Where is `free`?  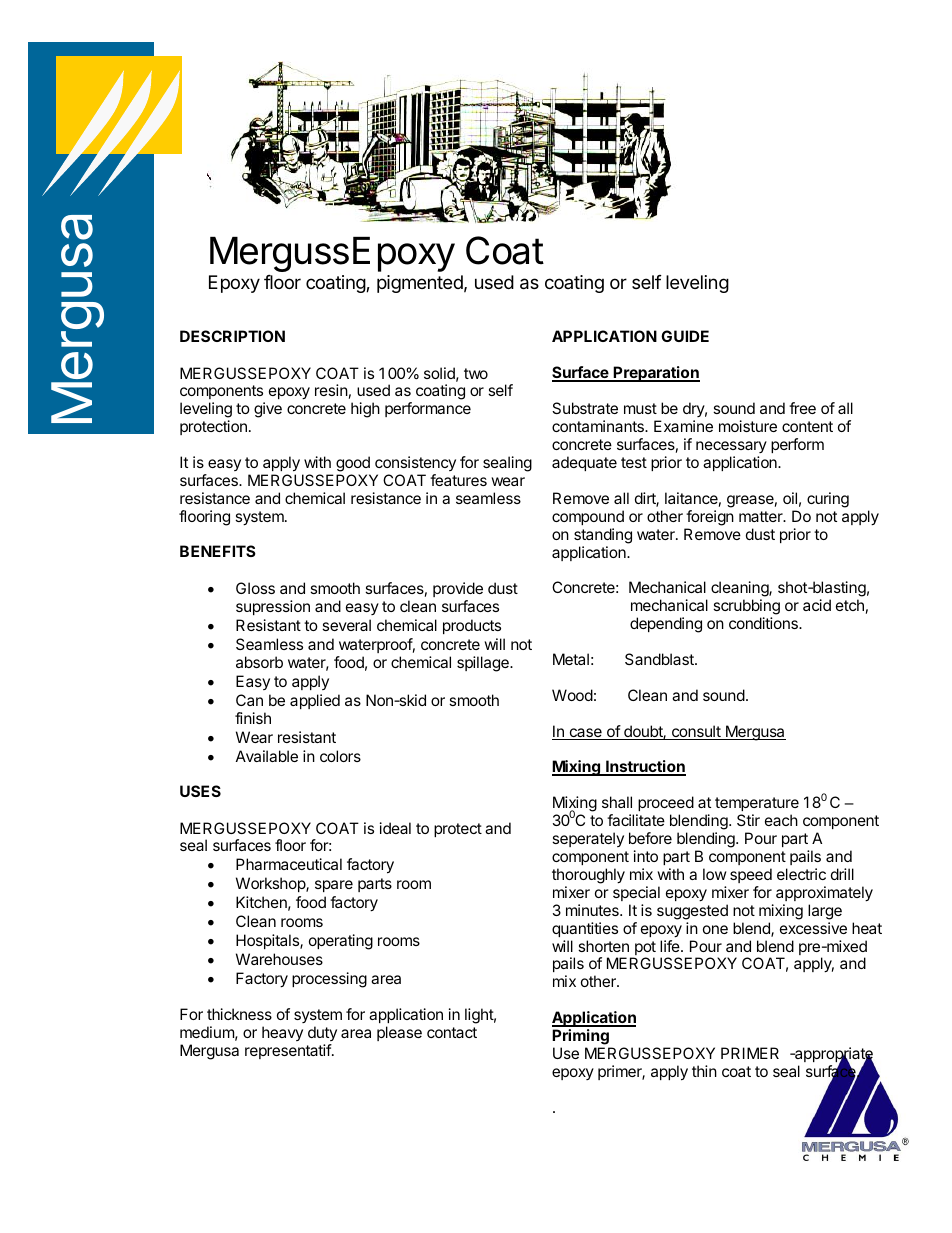 free is located at coordinates (802, 408).
